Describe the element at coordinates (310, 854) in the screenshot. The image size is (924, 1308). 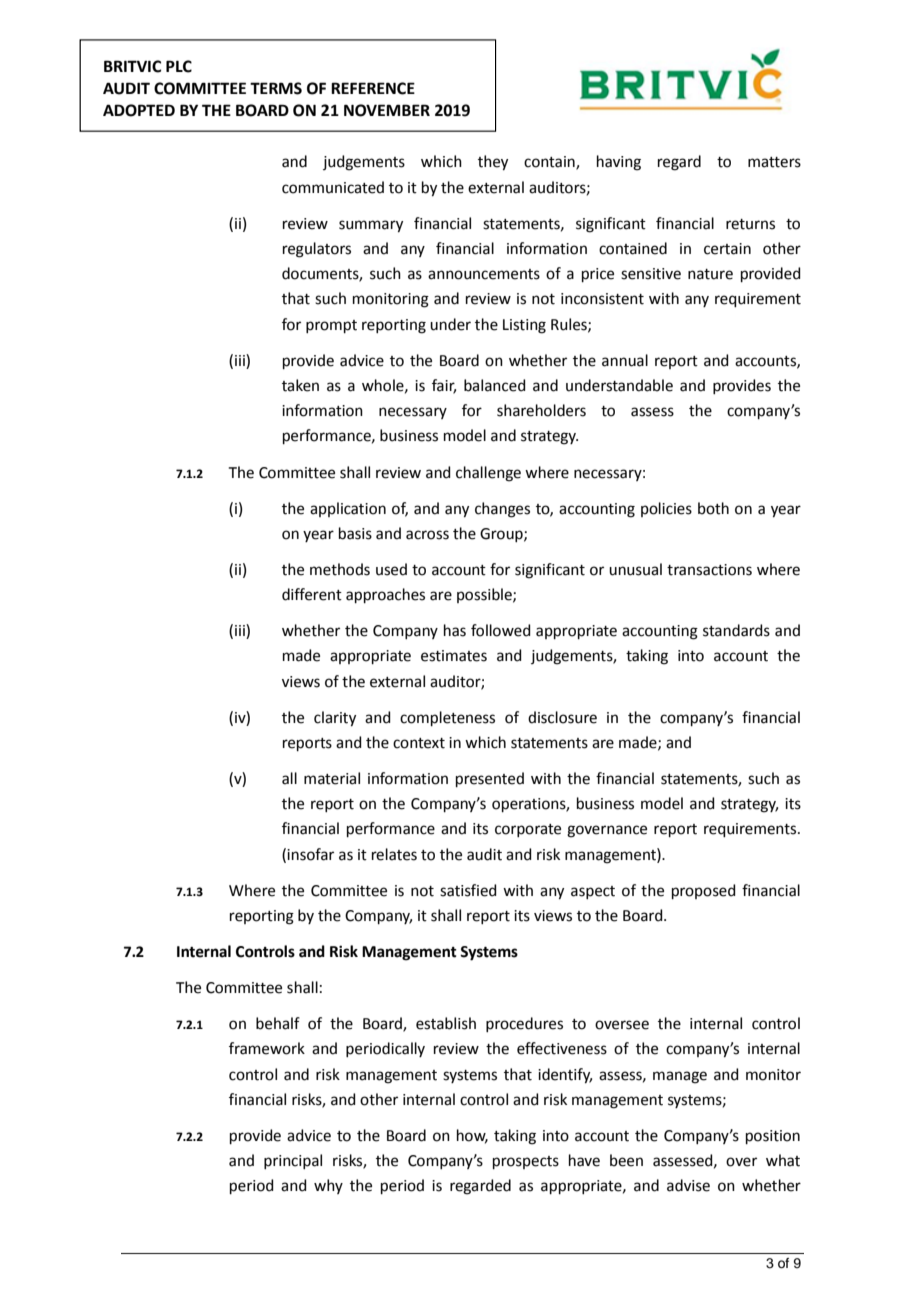
I see `insofar` at that location.
